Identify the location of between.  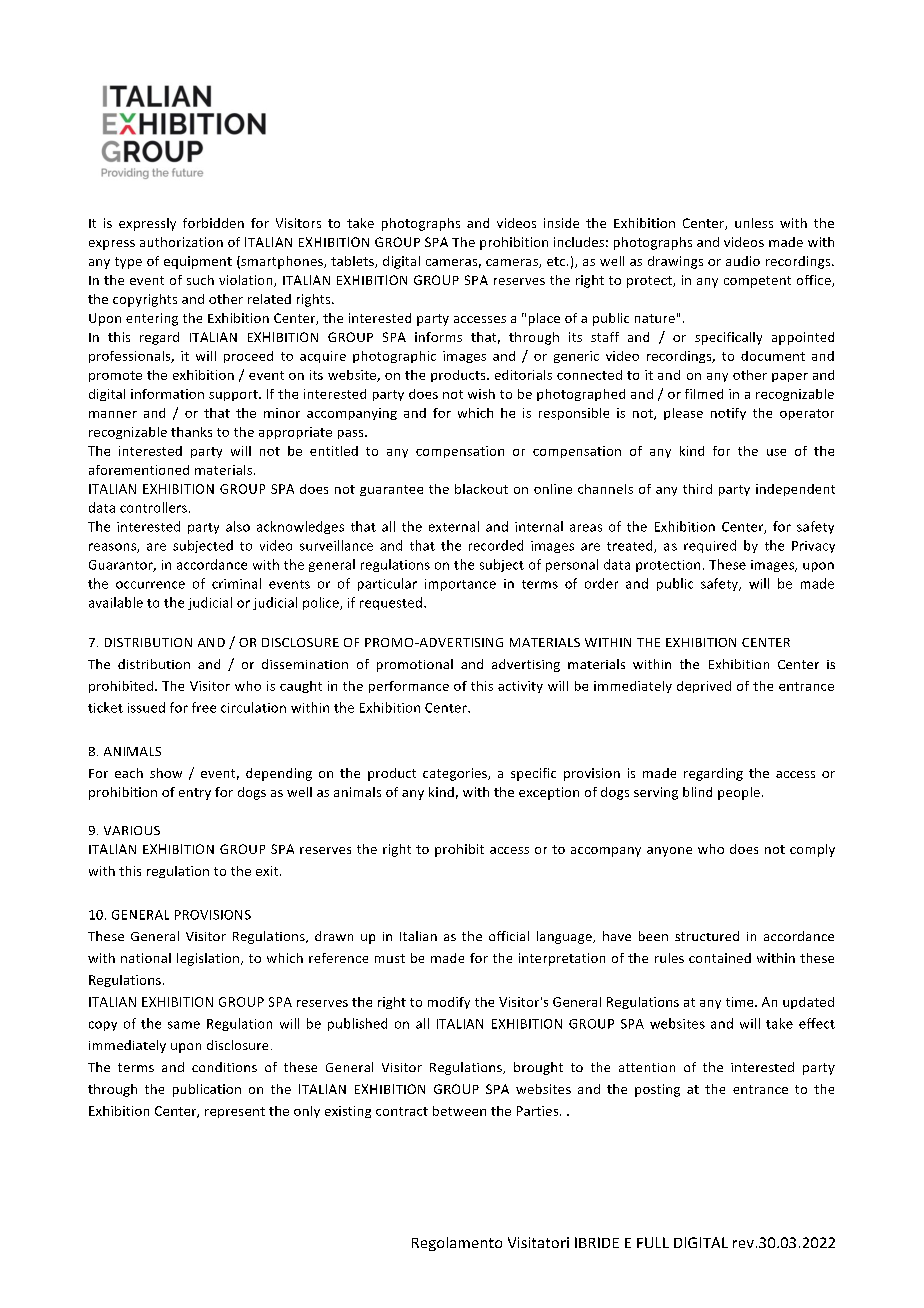
(459, 1111).
